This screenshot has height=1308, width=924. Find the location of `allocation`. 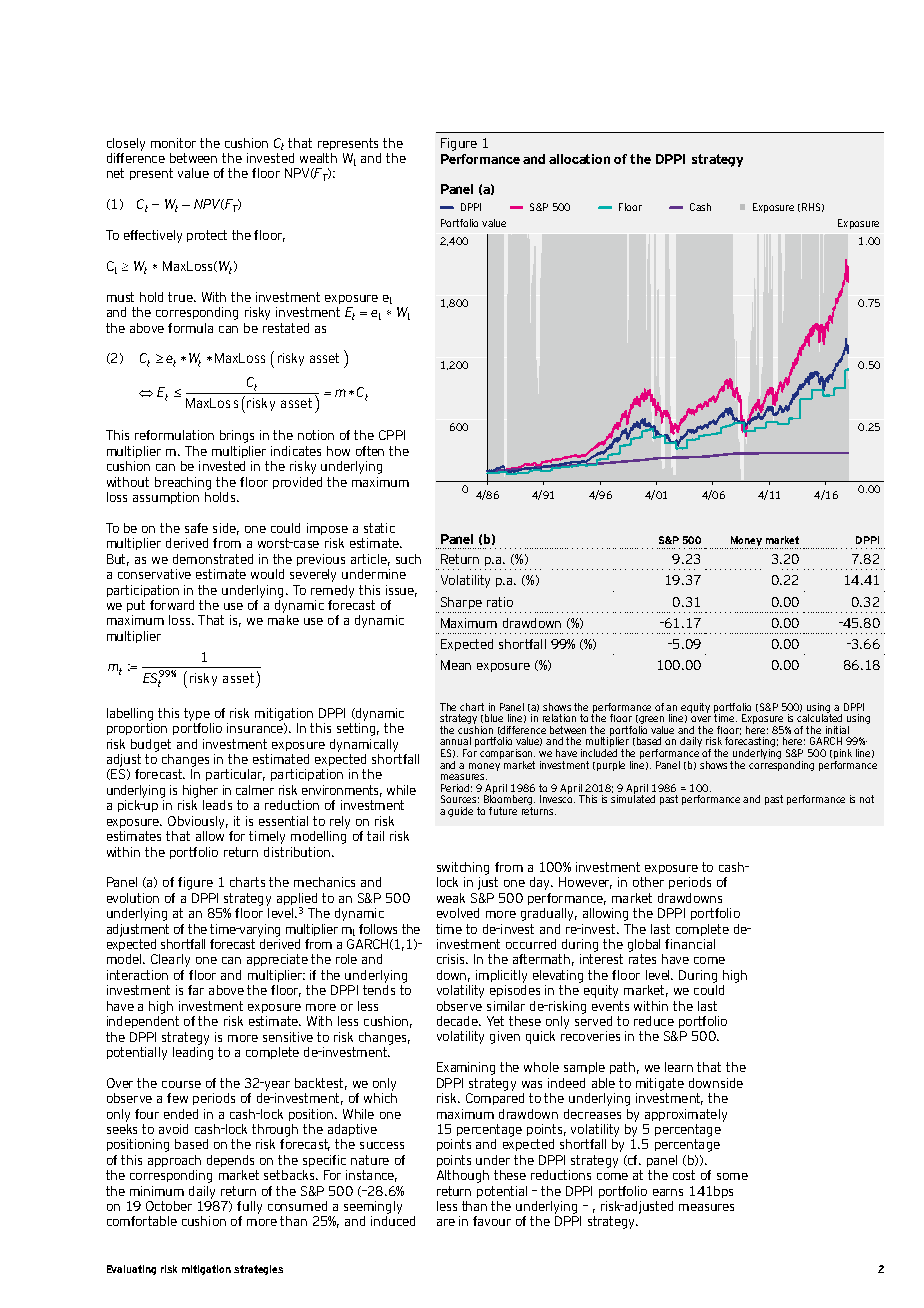

allocation is located at coordinates (579, 159).
